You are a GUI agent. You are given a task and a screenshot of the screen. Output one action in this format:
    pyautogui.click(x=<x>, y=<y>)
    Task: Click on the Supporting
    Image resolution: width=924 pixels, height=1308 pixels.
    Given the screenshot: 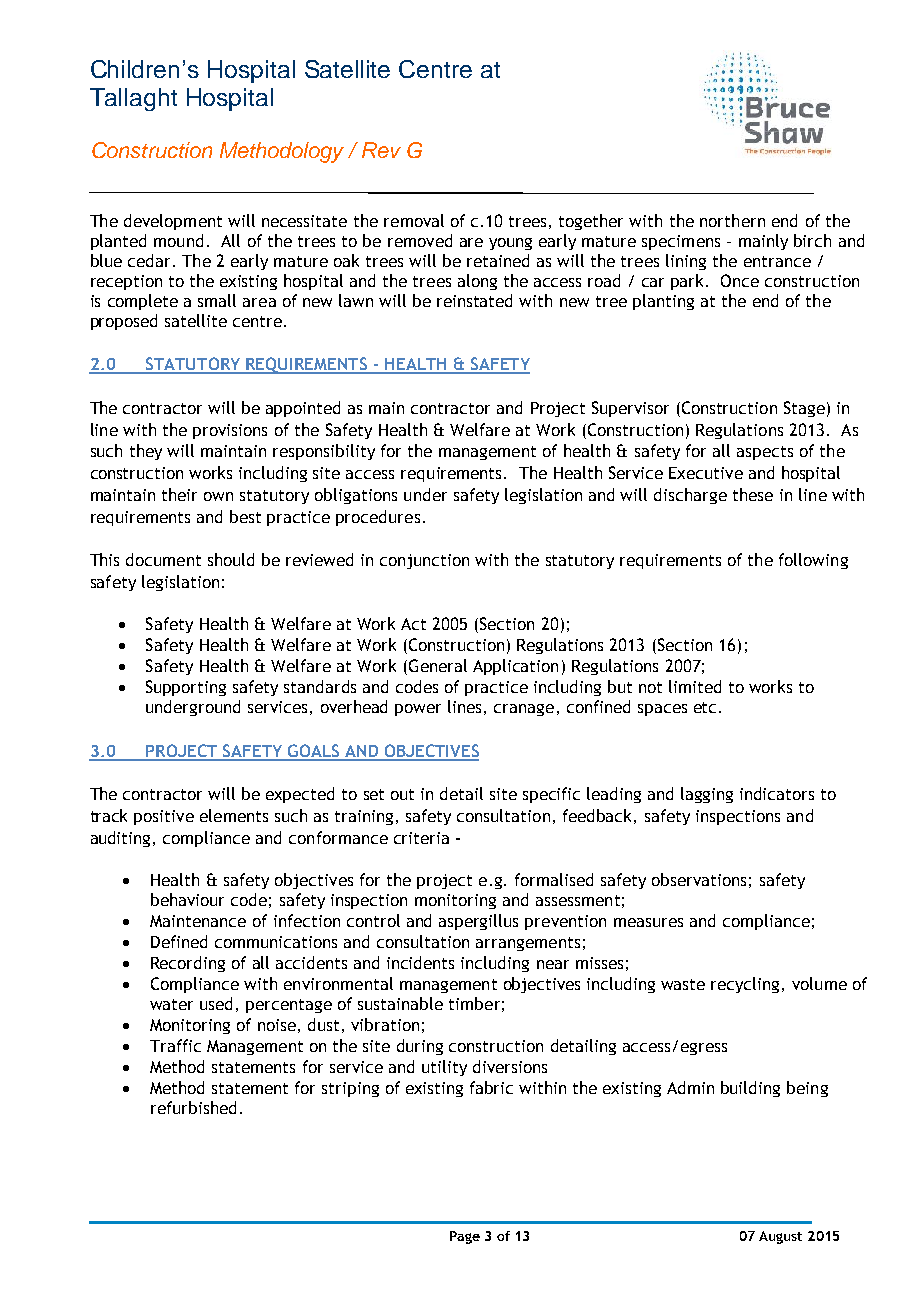 What is the action you would take?
    pyautogui.click(x=186, y=688)
